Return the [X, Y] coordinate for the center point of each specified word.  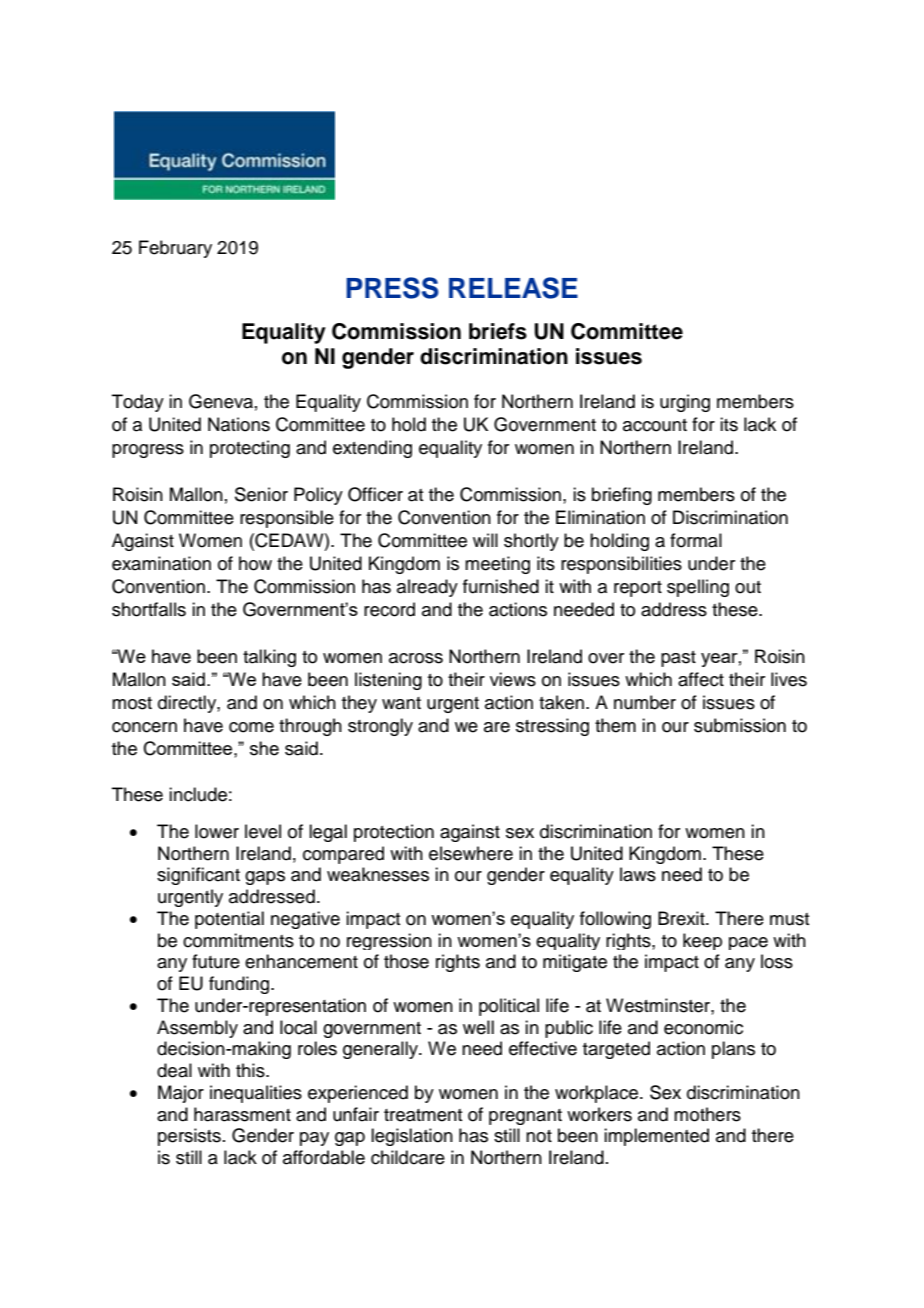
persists [189, 1137]
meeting [497, 565]
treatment [423, 1115]
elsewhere [471, 853]
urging [685, 403]
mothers [707, 1114]
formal [696, 540]
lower [217, 831]
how [255, 563]
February [175, 249]
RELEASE [513, 288]
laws [638, 874]
